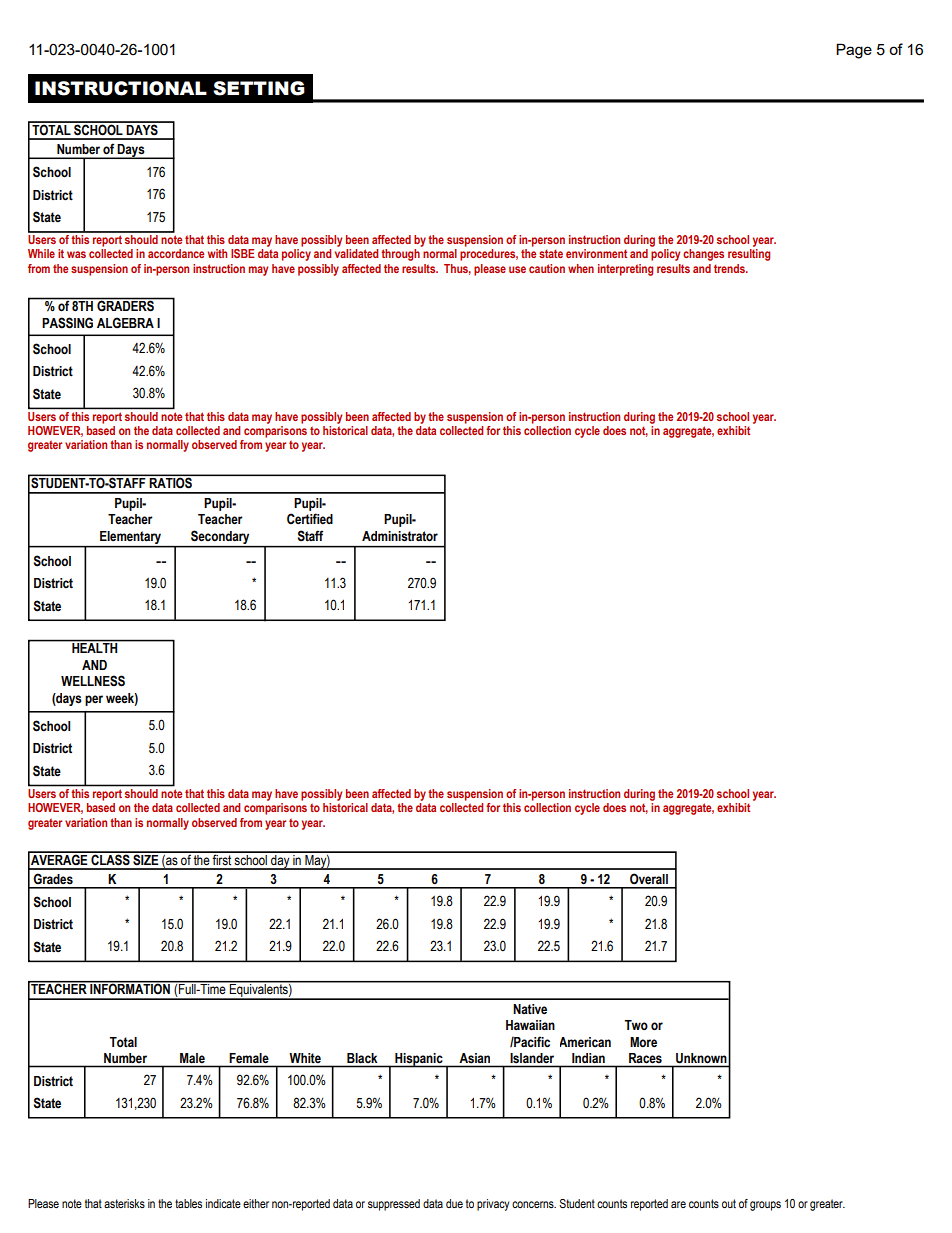 Image resolution: width=952 pixels, height=1233 pixels. What do you see at coordinates (259, 88) in the document?
I see `SETTING` at bounding box center [259, 88].
